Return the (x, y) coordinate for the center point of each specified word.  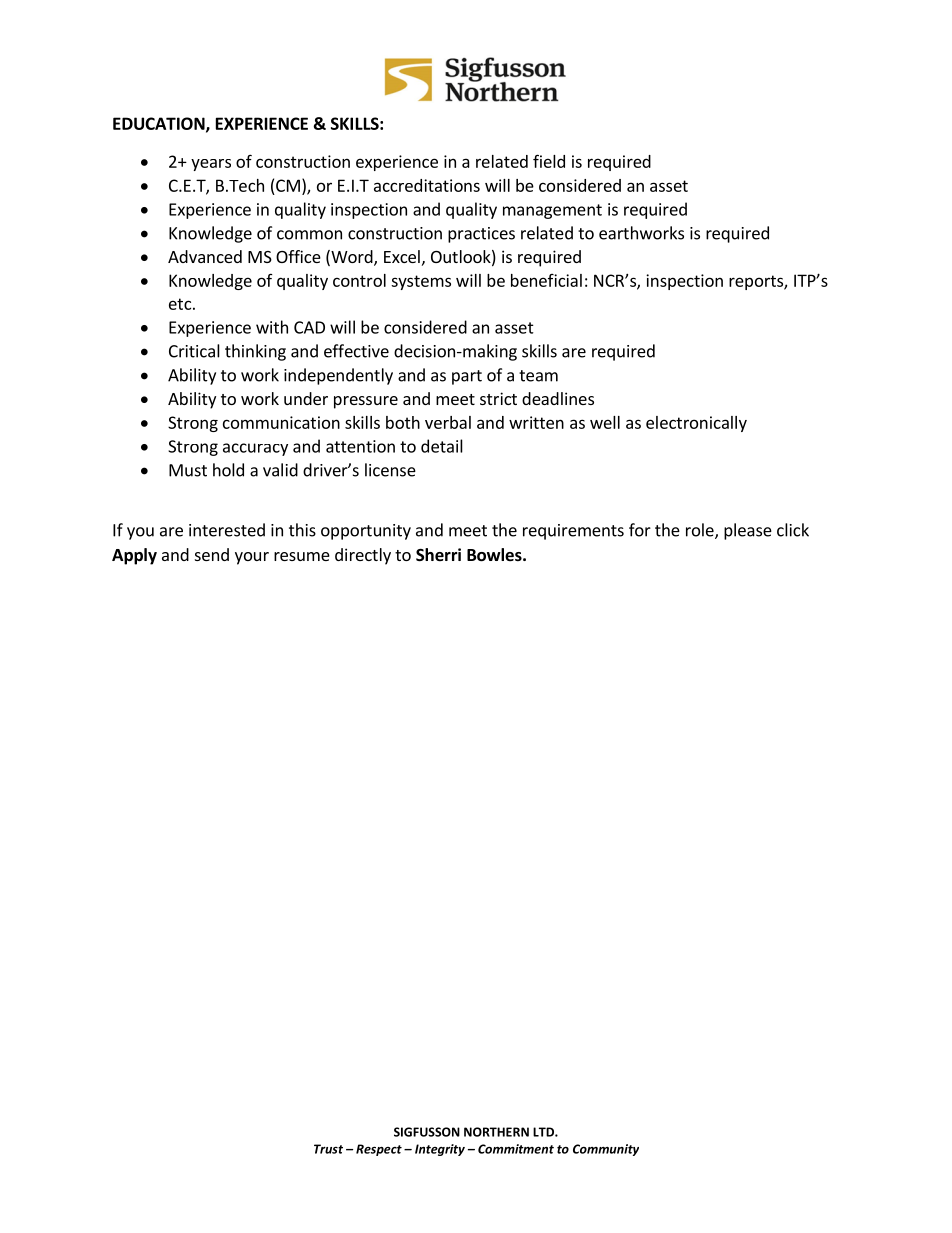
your (252, 558)
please (748, 531)
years (211, 165)
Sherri (438, 555)
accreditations (427, 185)
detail (442, 446)
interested (227, 530)
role (701, 531)
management (552, 211)
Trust (328, 1149)
